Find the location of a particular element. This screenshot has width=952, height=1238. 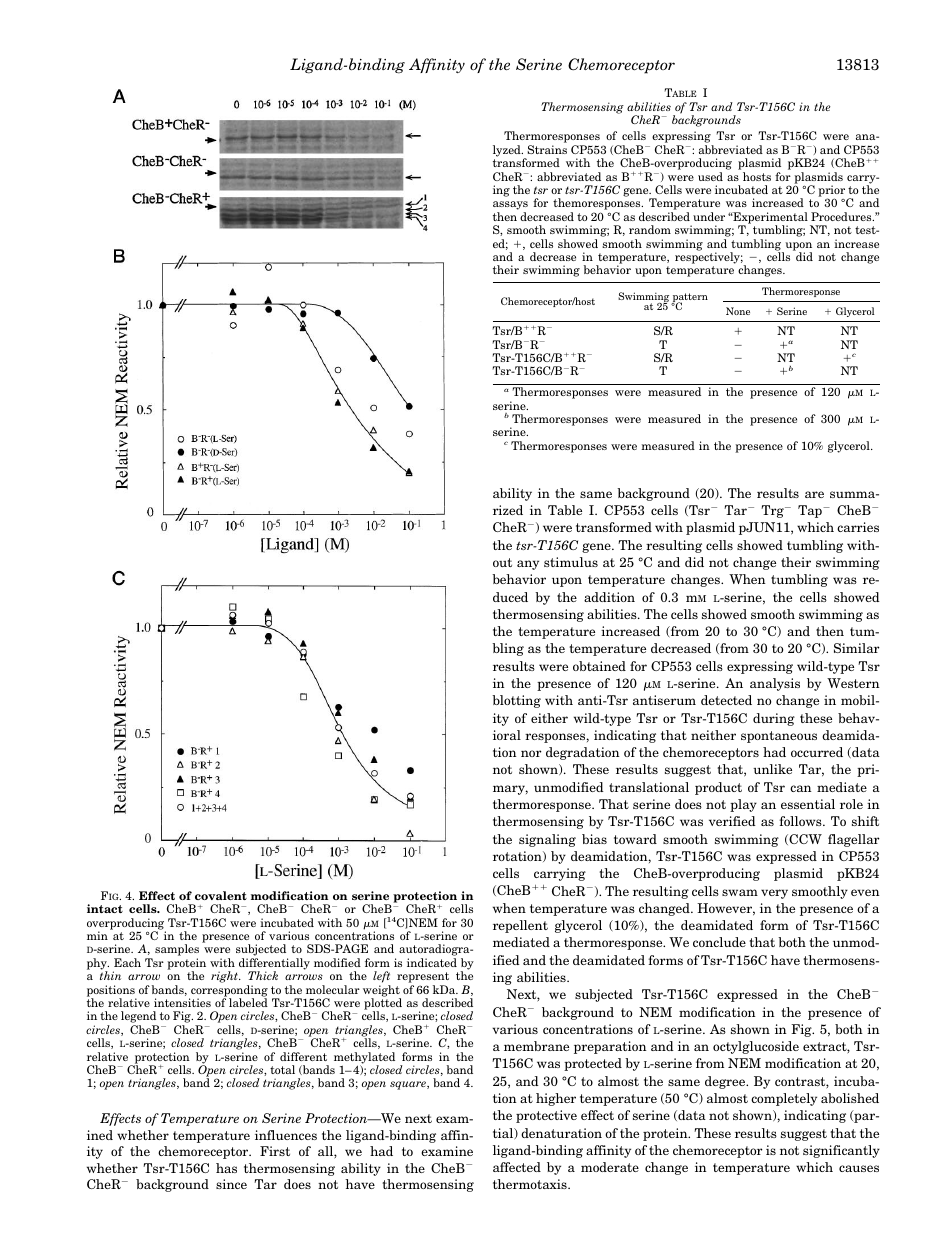

blotting is located at coordinates (516, 701).
